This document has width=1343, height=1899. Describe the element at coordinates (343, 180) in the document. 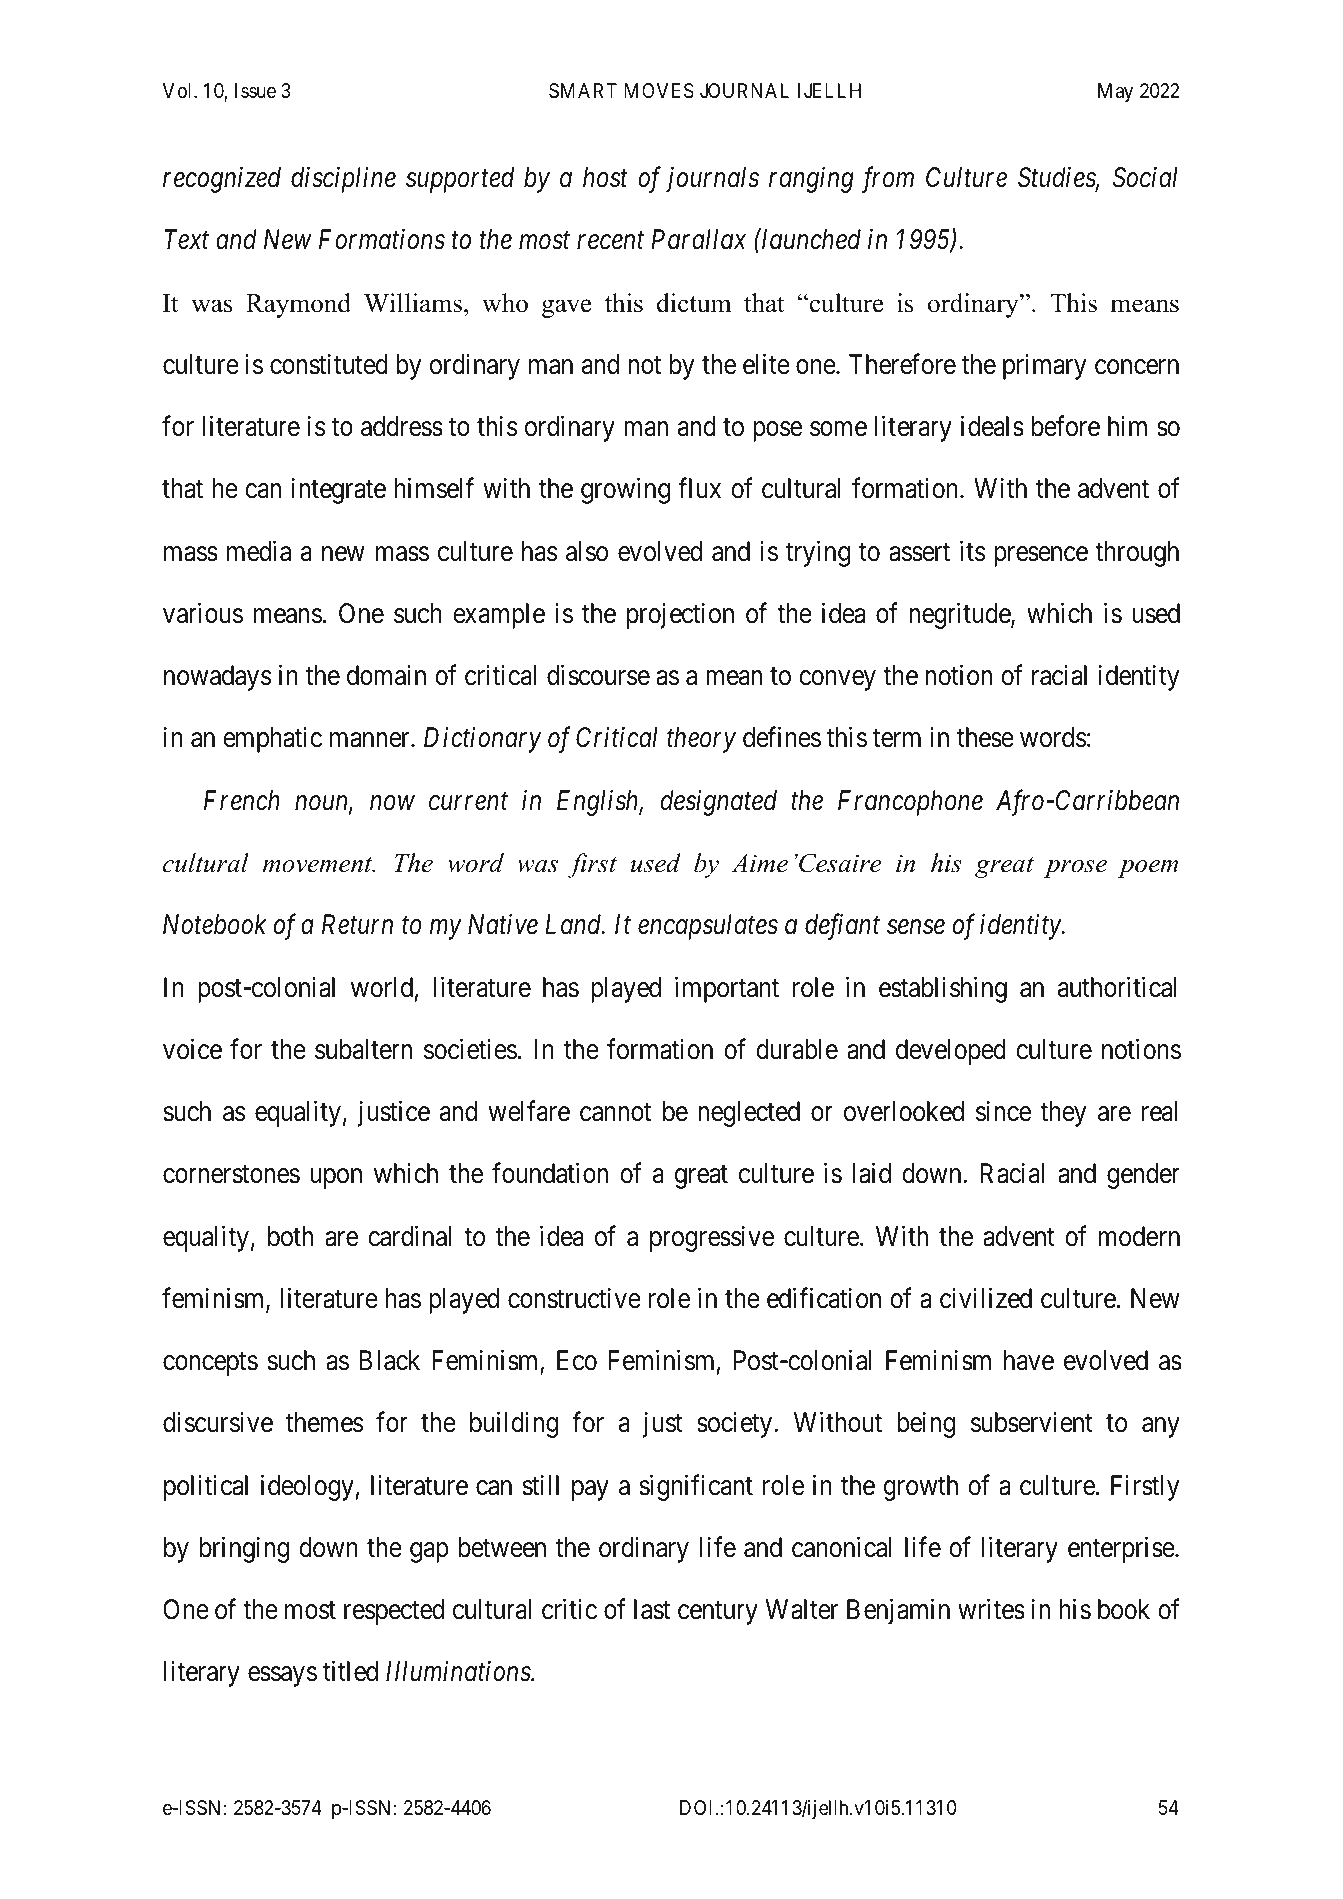

I see `discipline` at that location.
